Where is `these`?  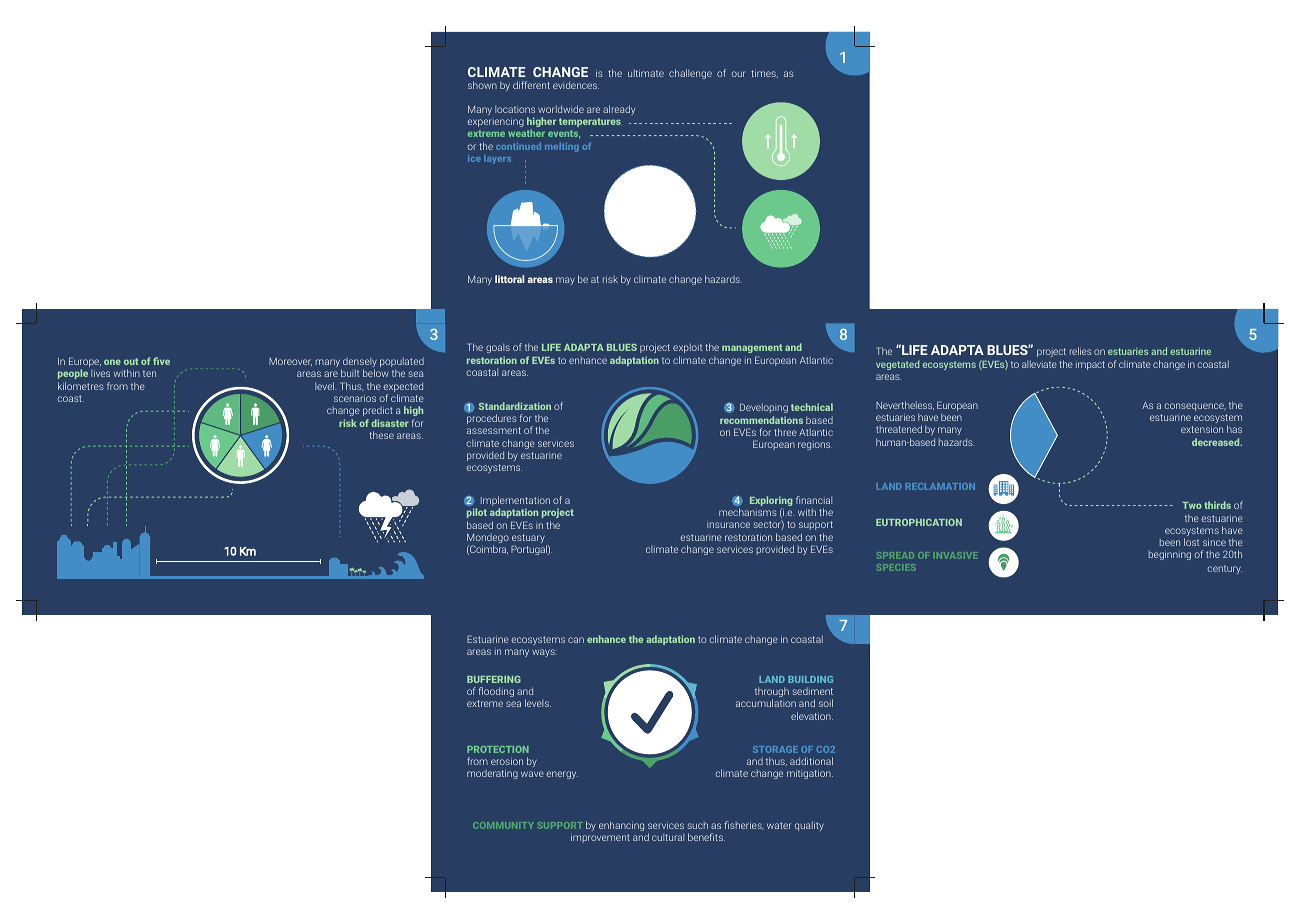 these is located at coordinates (382, 435).
